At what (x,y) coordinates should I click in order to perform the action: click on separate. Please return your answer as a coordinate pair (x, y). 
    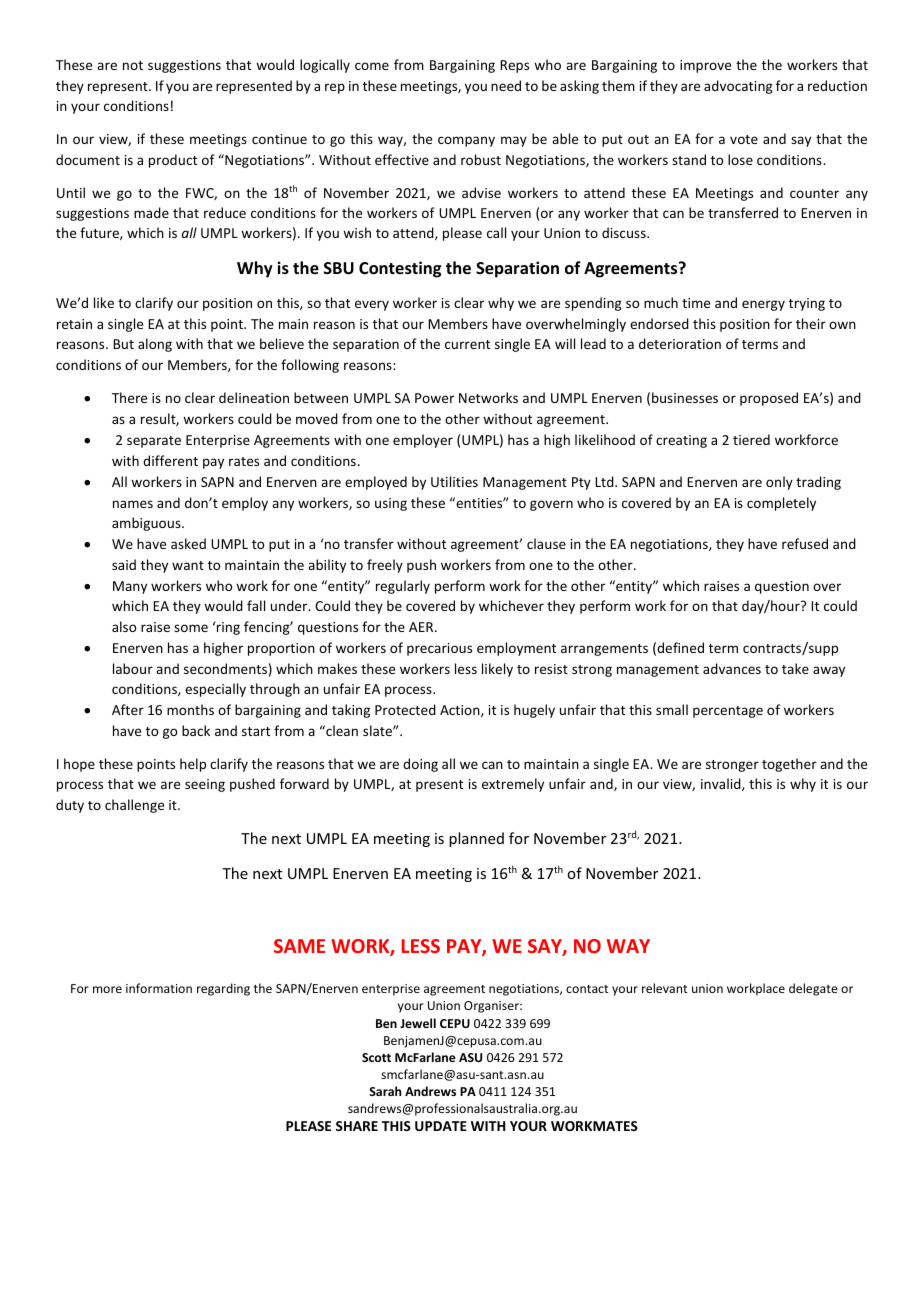
    Looking at the image, I should click on (154, 442).
